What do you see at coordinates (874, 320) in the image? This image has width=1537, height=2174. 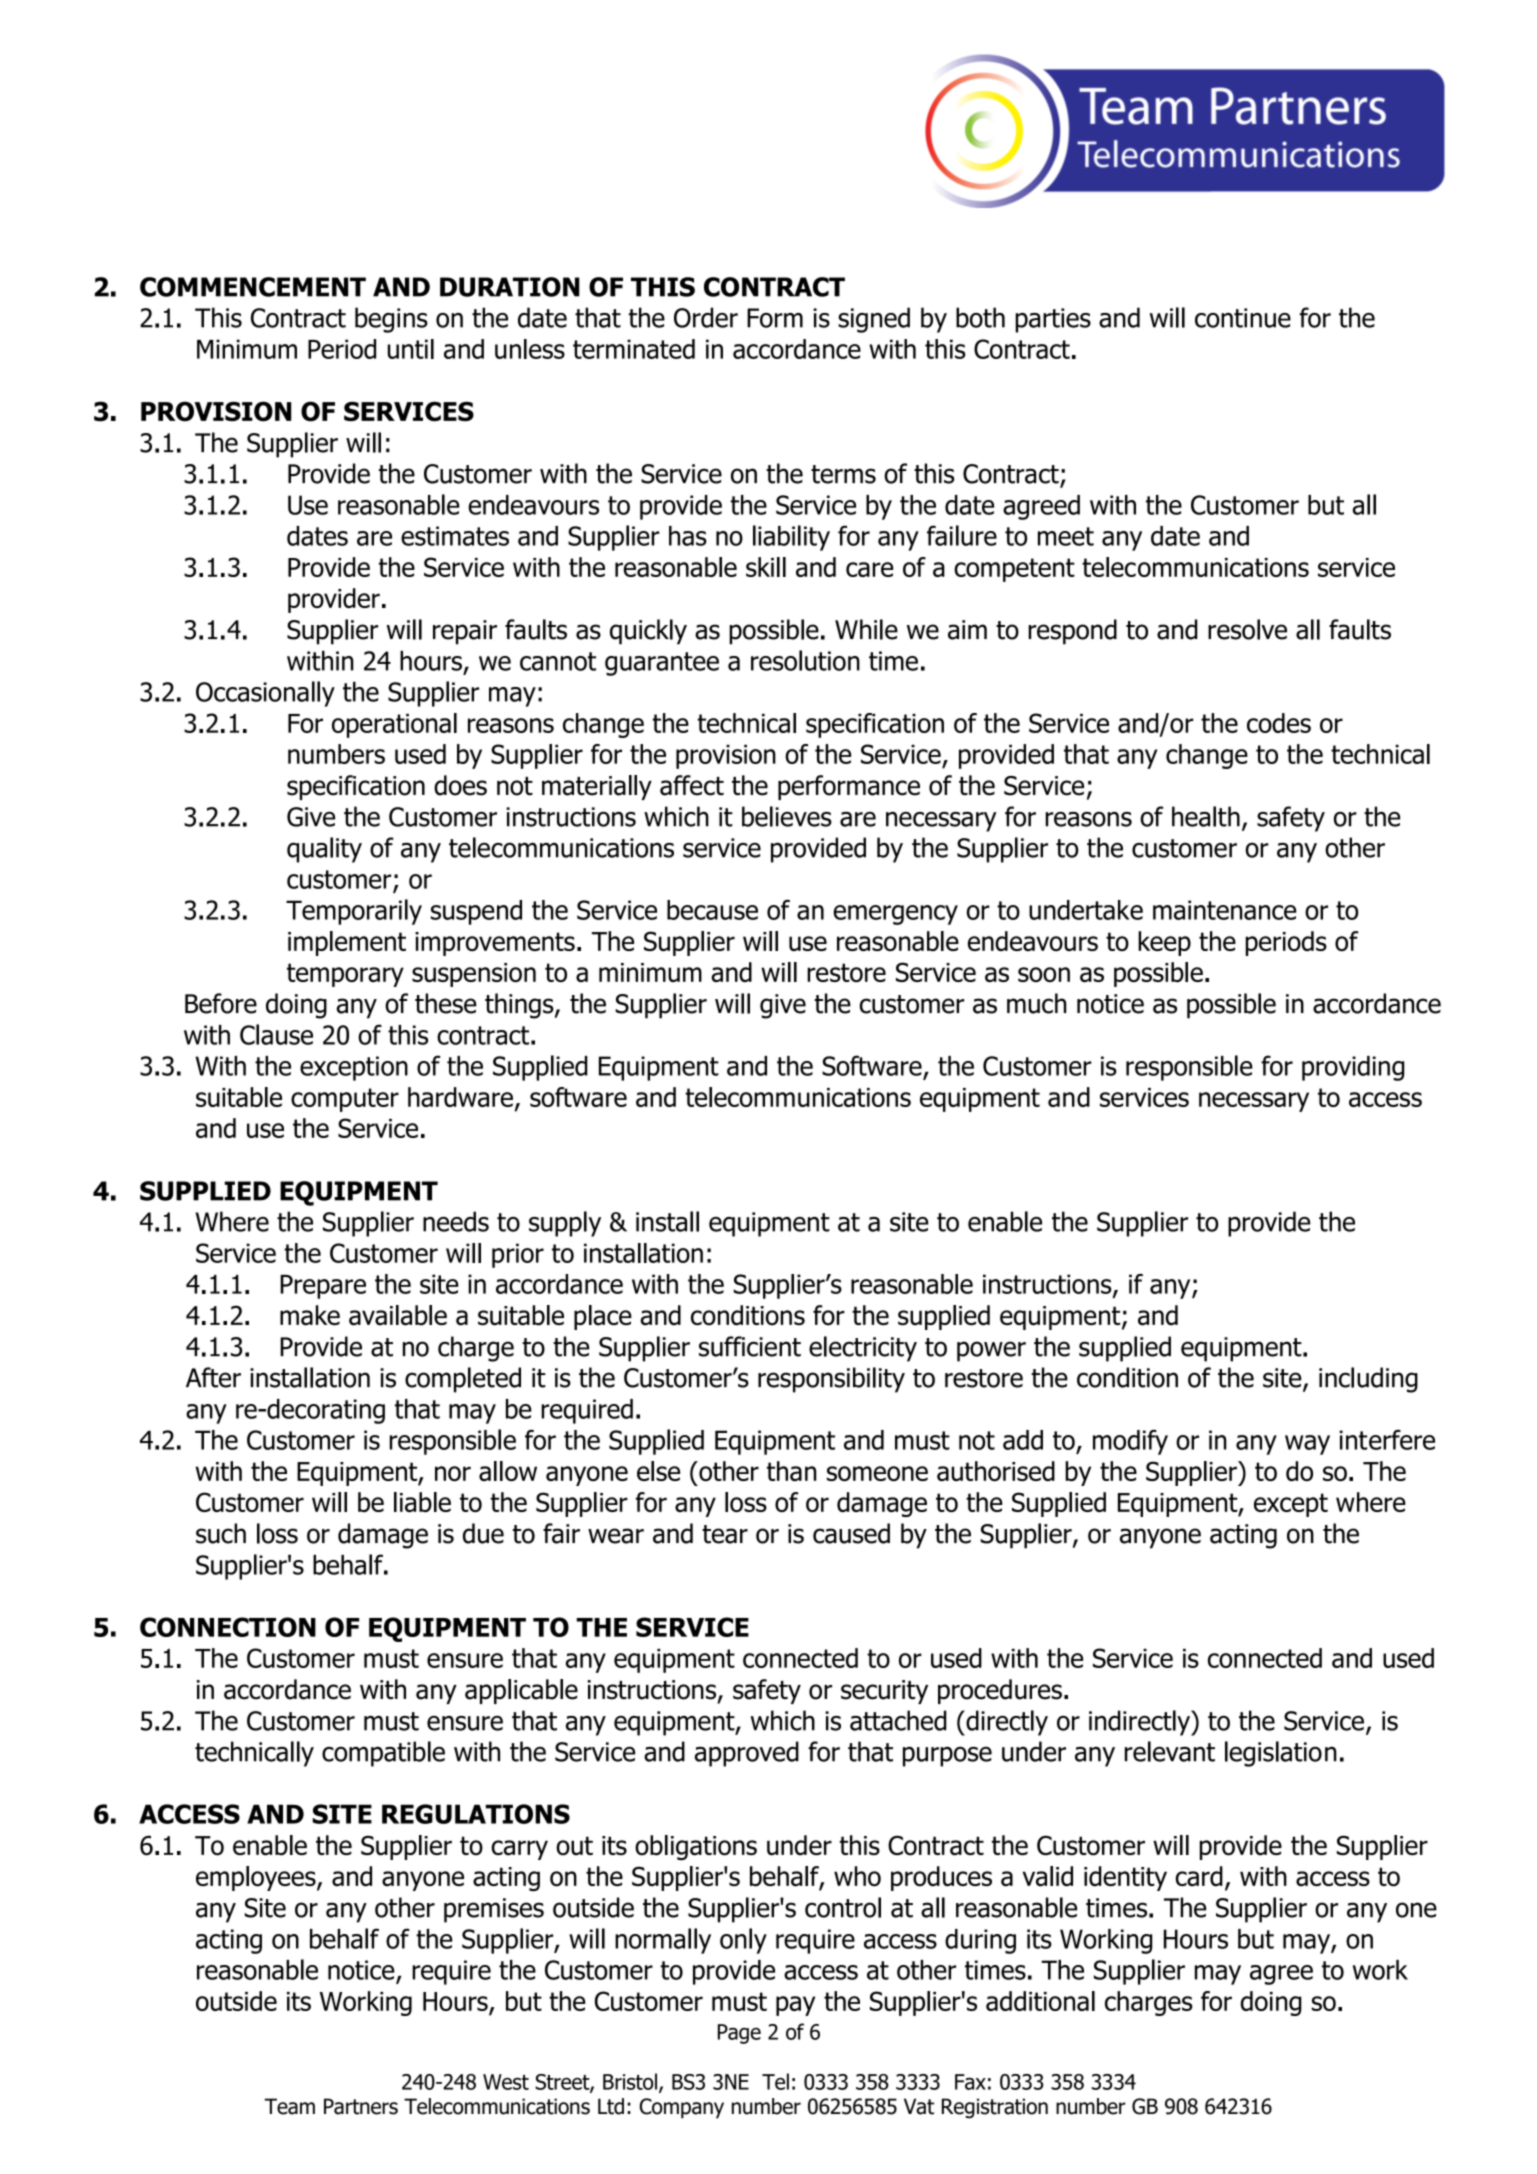 I see `signed` at bounding box center [874, 320].
